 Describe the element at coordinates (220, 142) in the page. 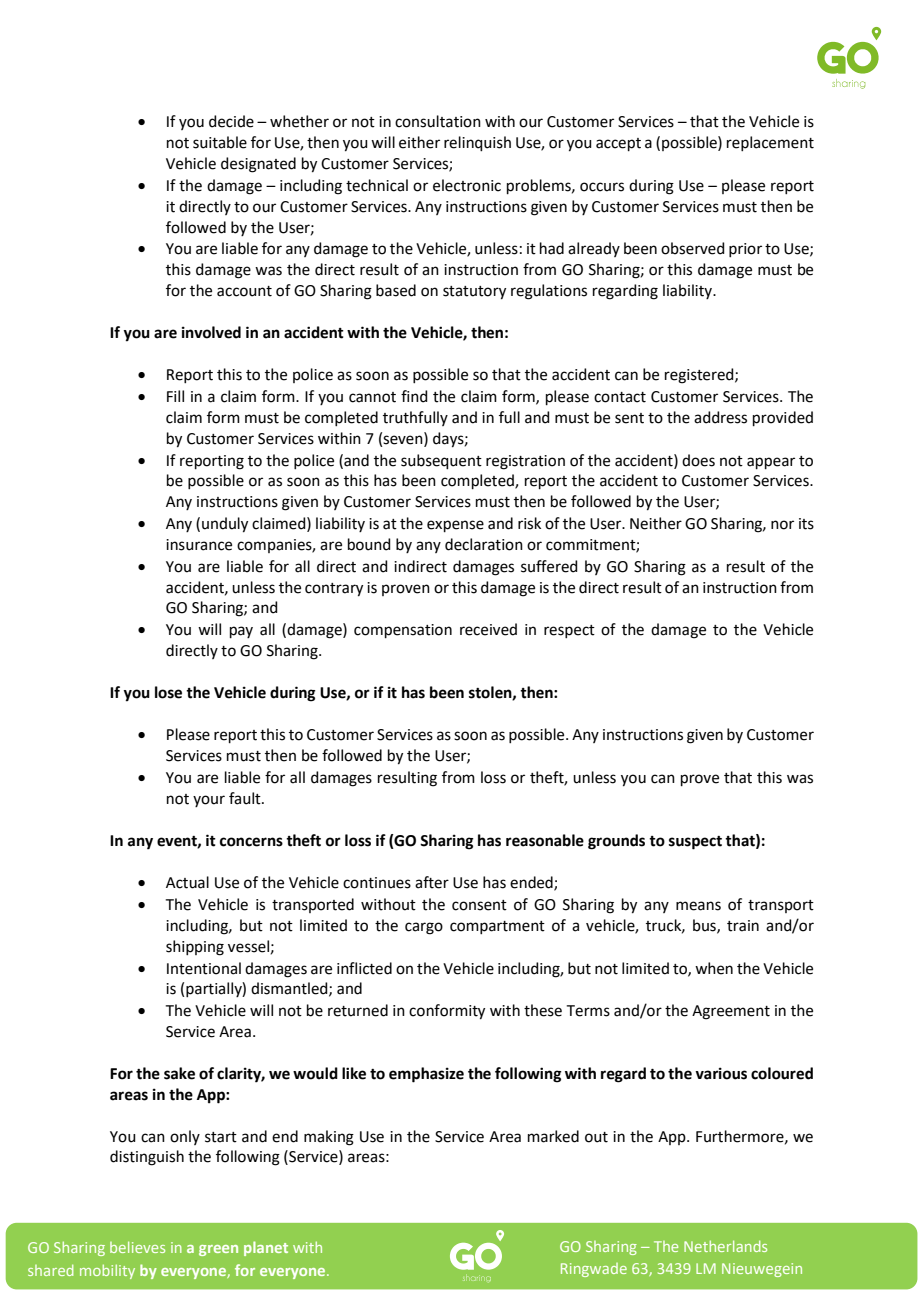

I see `suitable` at that location.
